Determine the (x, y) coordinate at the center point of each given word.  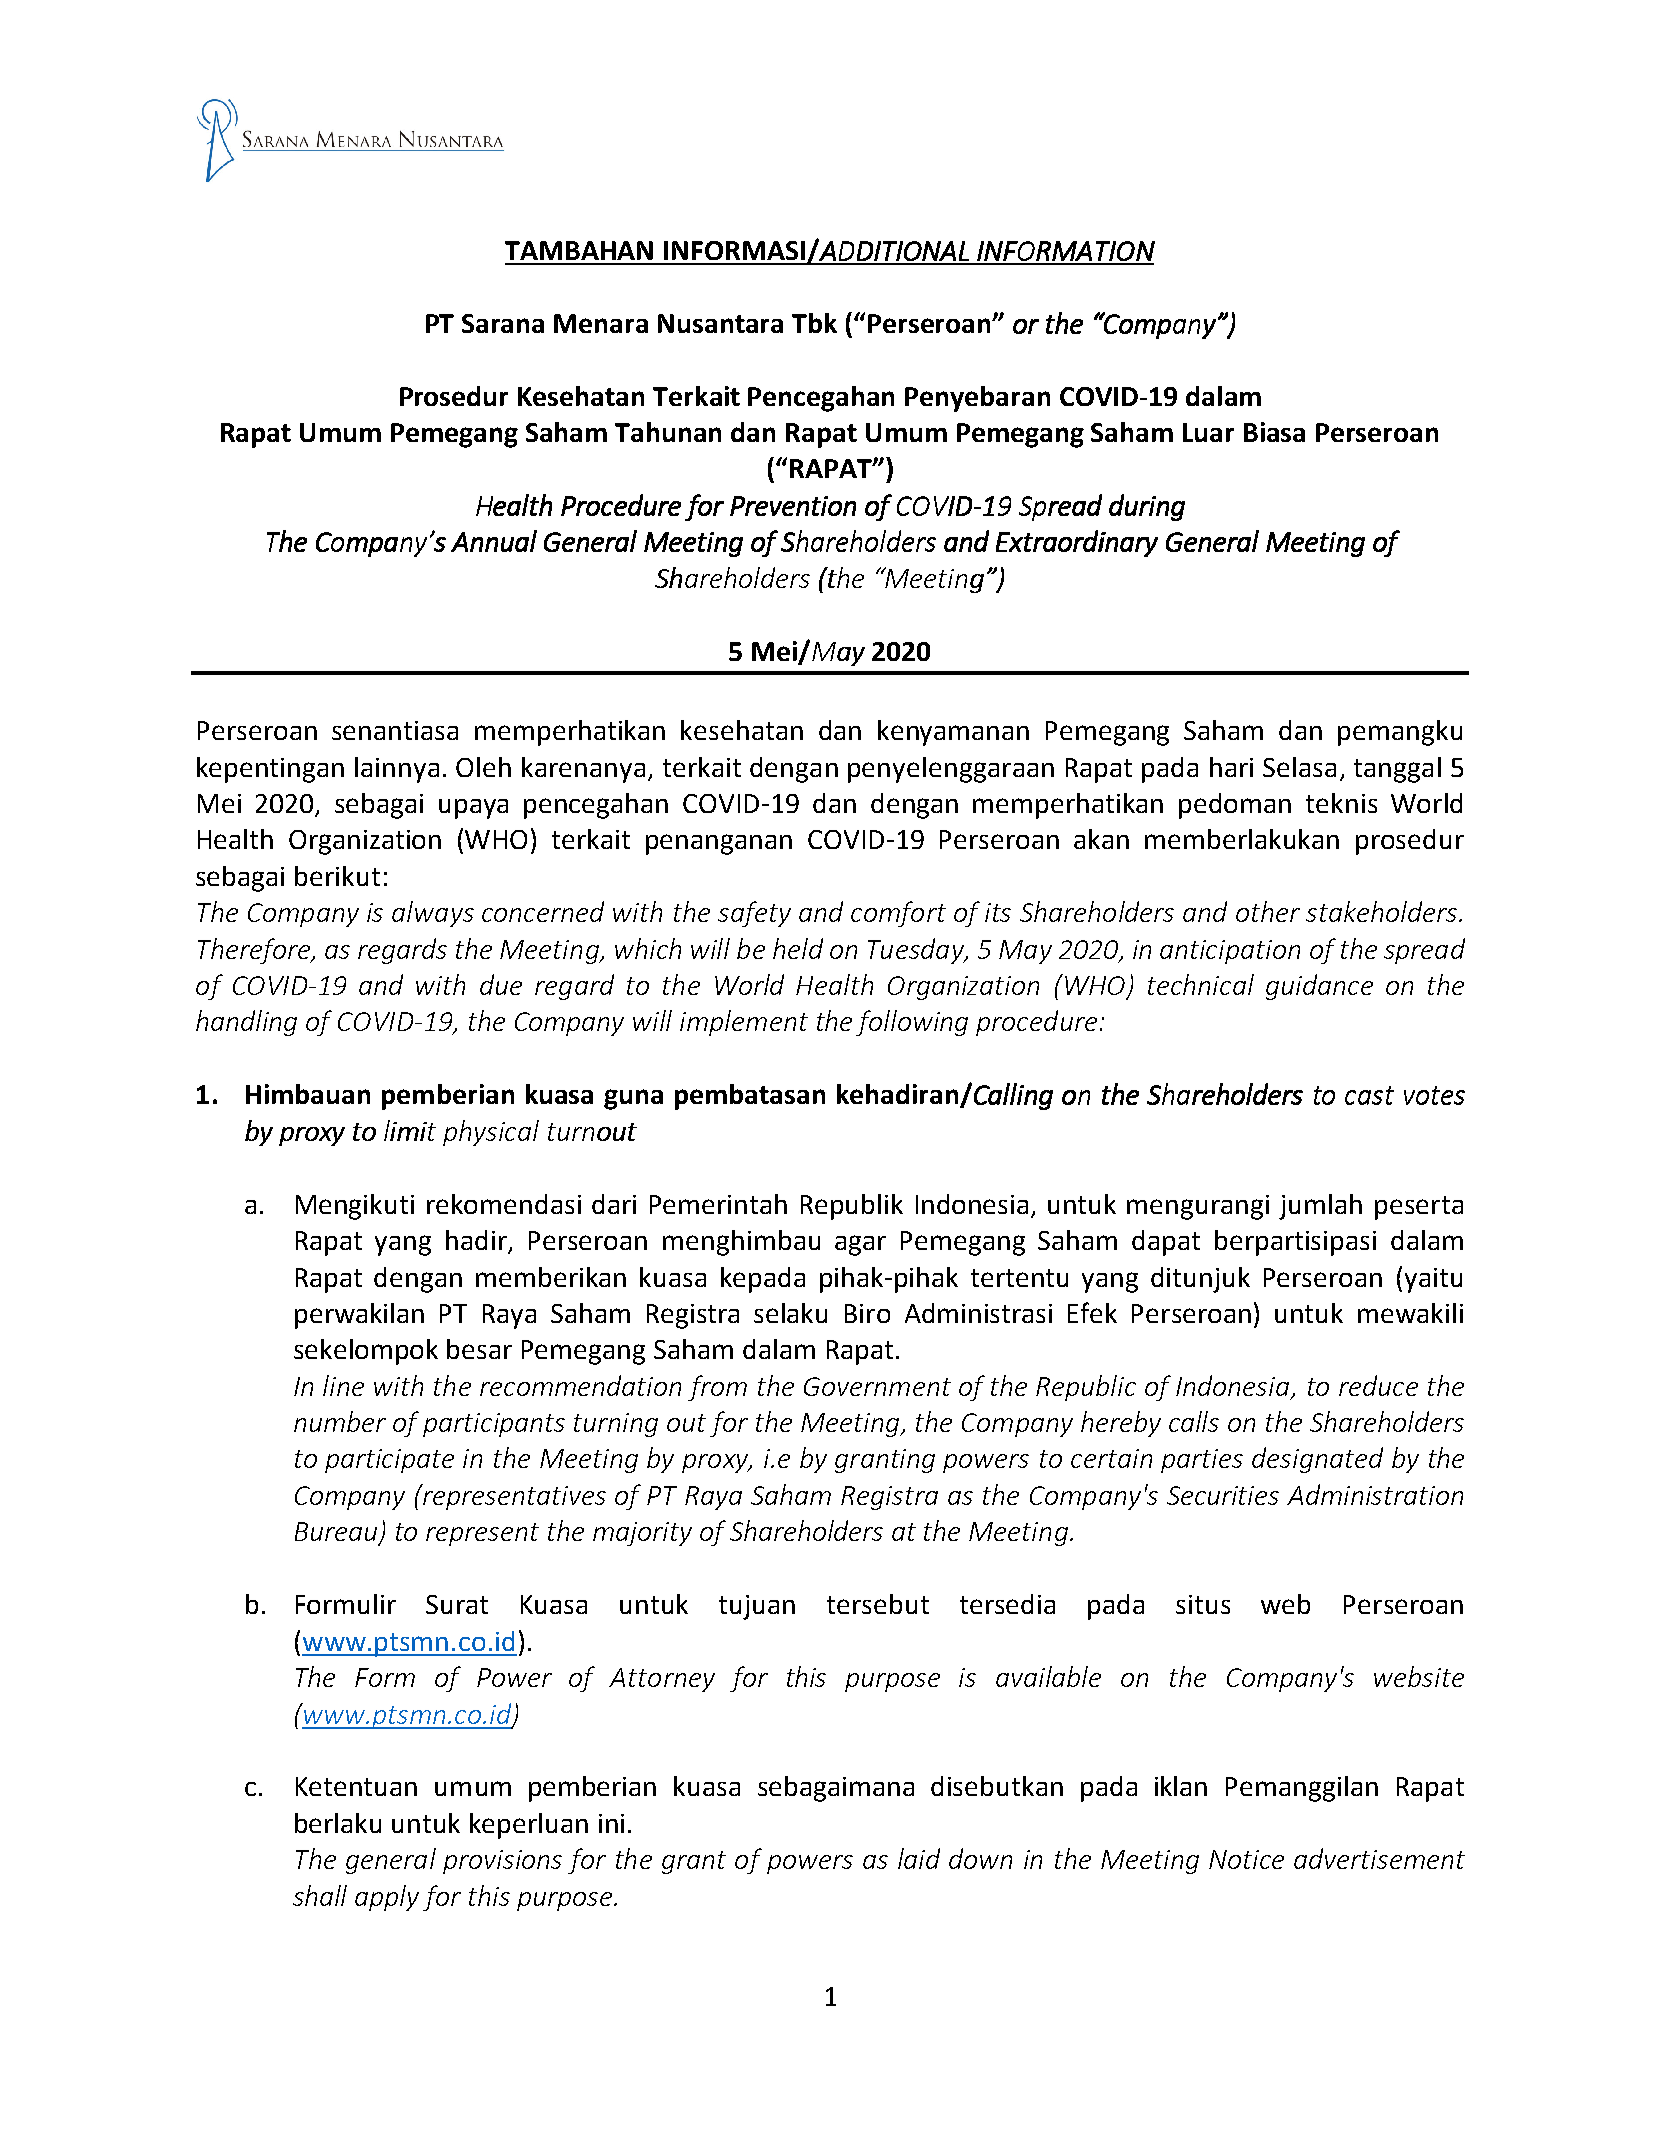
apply (387, 1898)
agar (860, 1245)
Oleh (483, 767)
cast (1369, 1095)
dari (614, 1204)
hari (1231, 767)
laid (919, 1858)
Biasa (1274, 432)
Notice (1246, 1859)
